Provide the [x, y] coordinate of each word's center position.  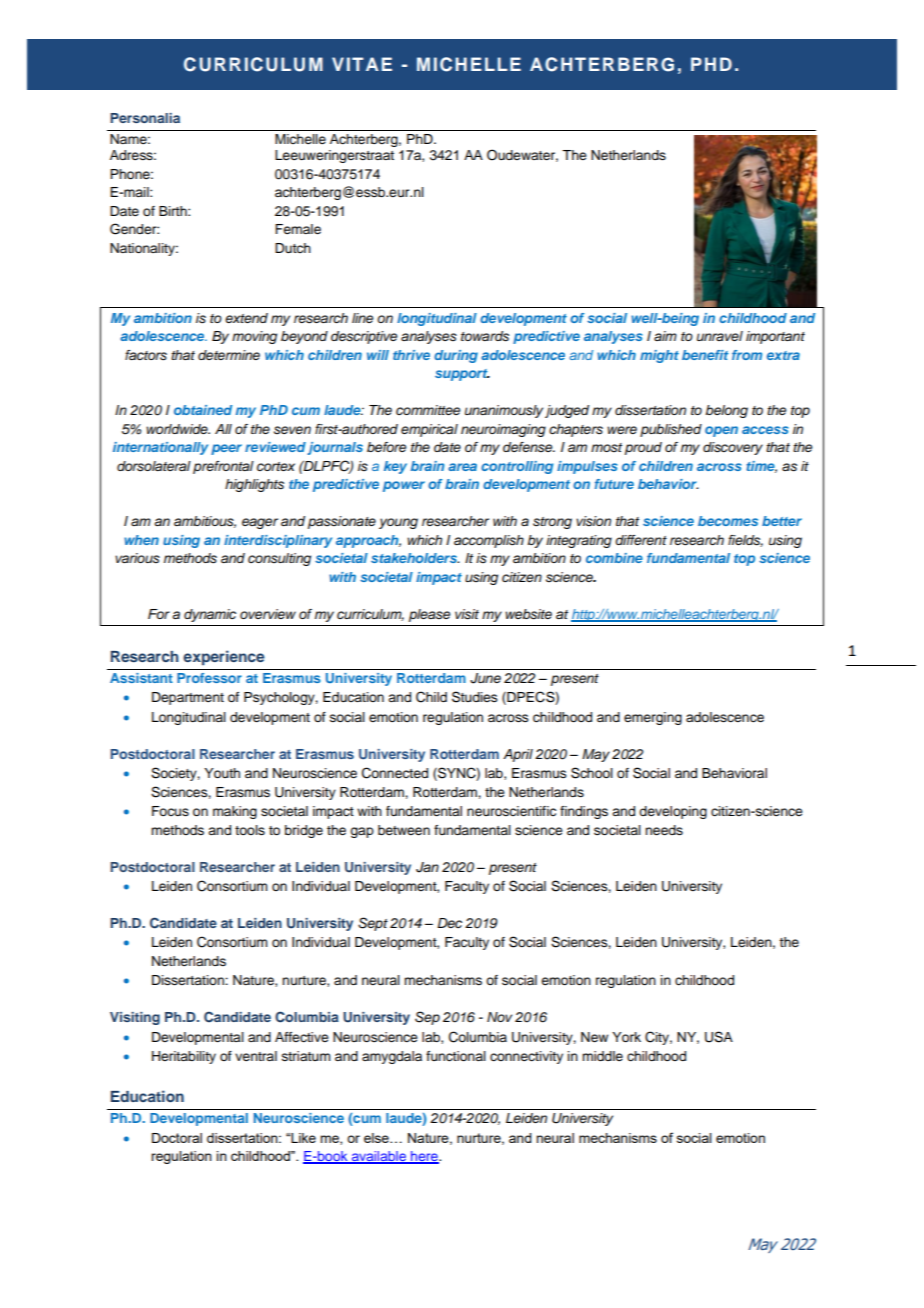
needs [664, 830]
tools [250, 830]
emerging [653, 718]
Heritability [184, 1057]
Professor [209, 678]
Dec [449, 923]
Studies [475, 697]
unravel [720, 336]
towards [485, 336]
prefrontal [223, 467]
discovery [733, 448]
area [462, 467]
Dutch [293, 248]
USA [719, 1037]
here [424, 1157]
